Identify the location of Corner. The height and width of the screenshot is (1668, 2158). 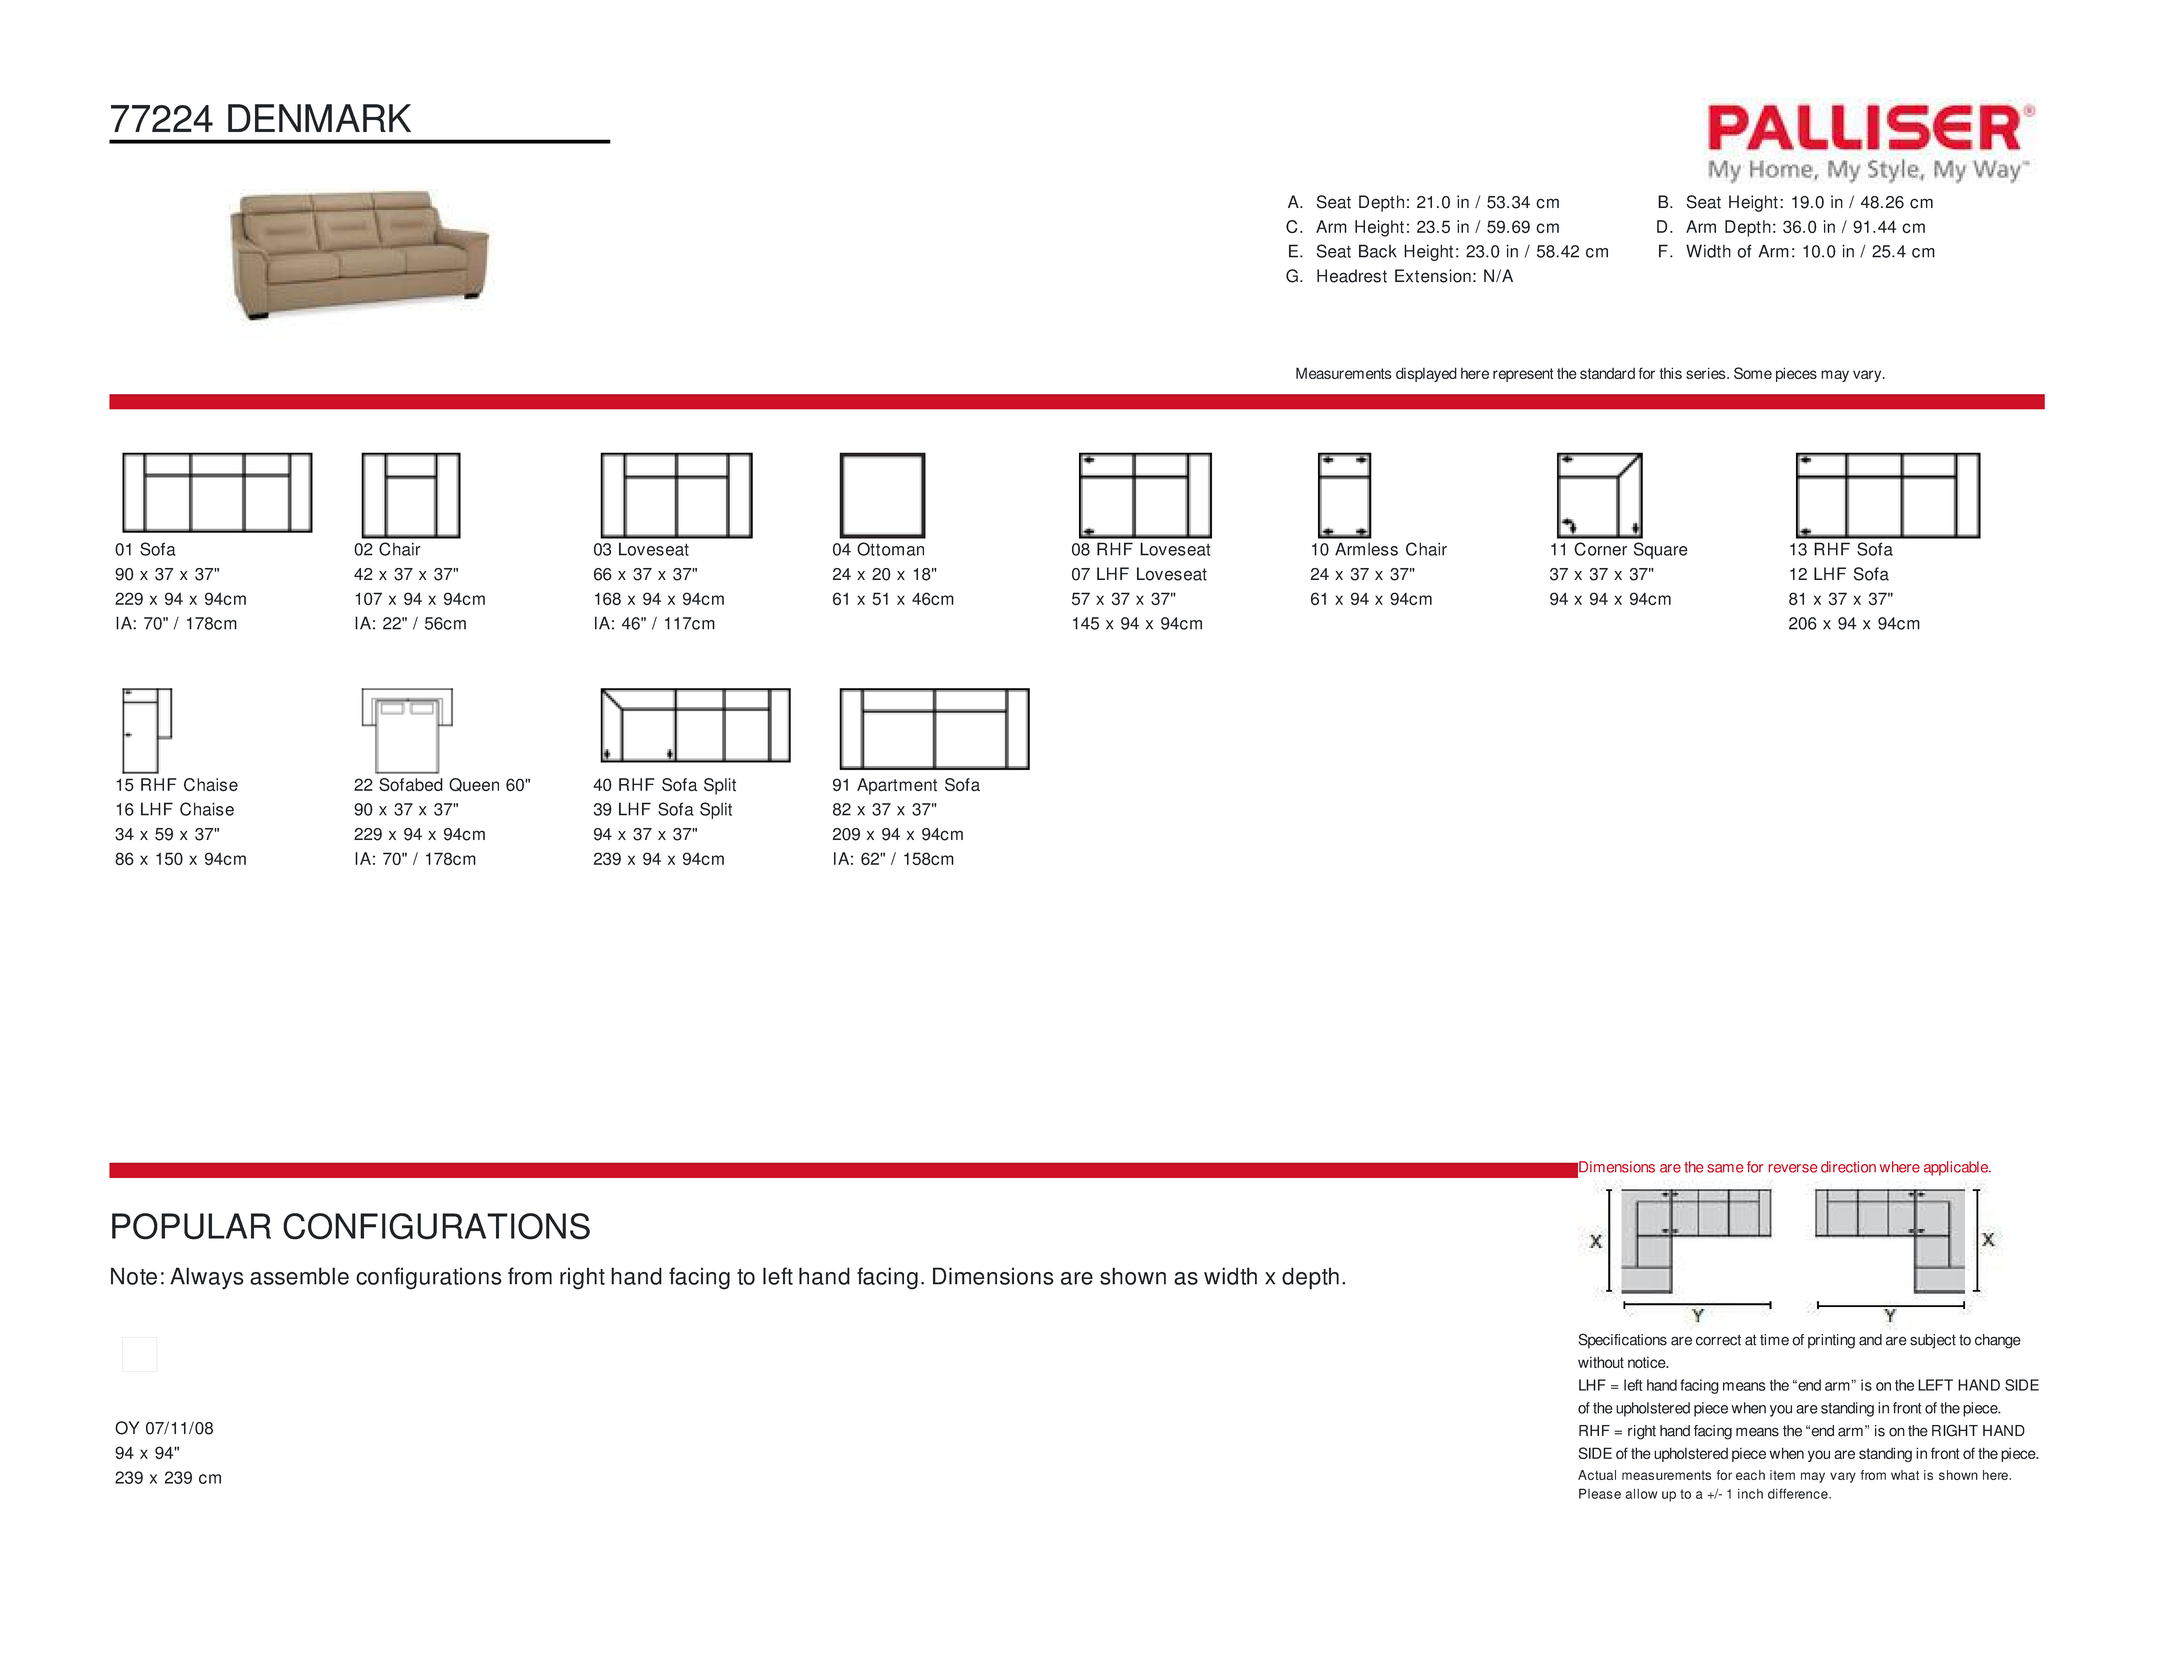
(1600, 549).
